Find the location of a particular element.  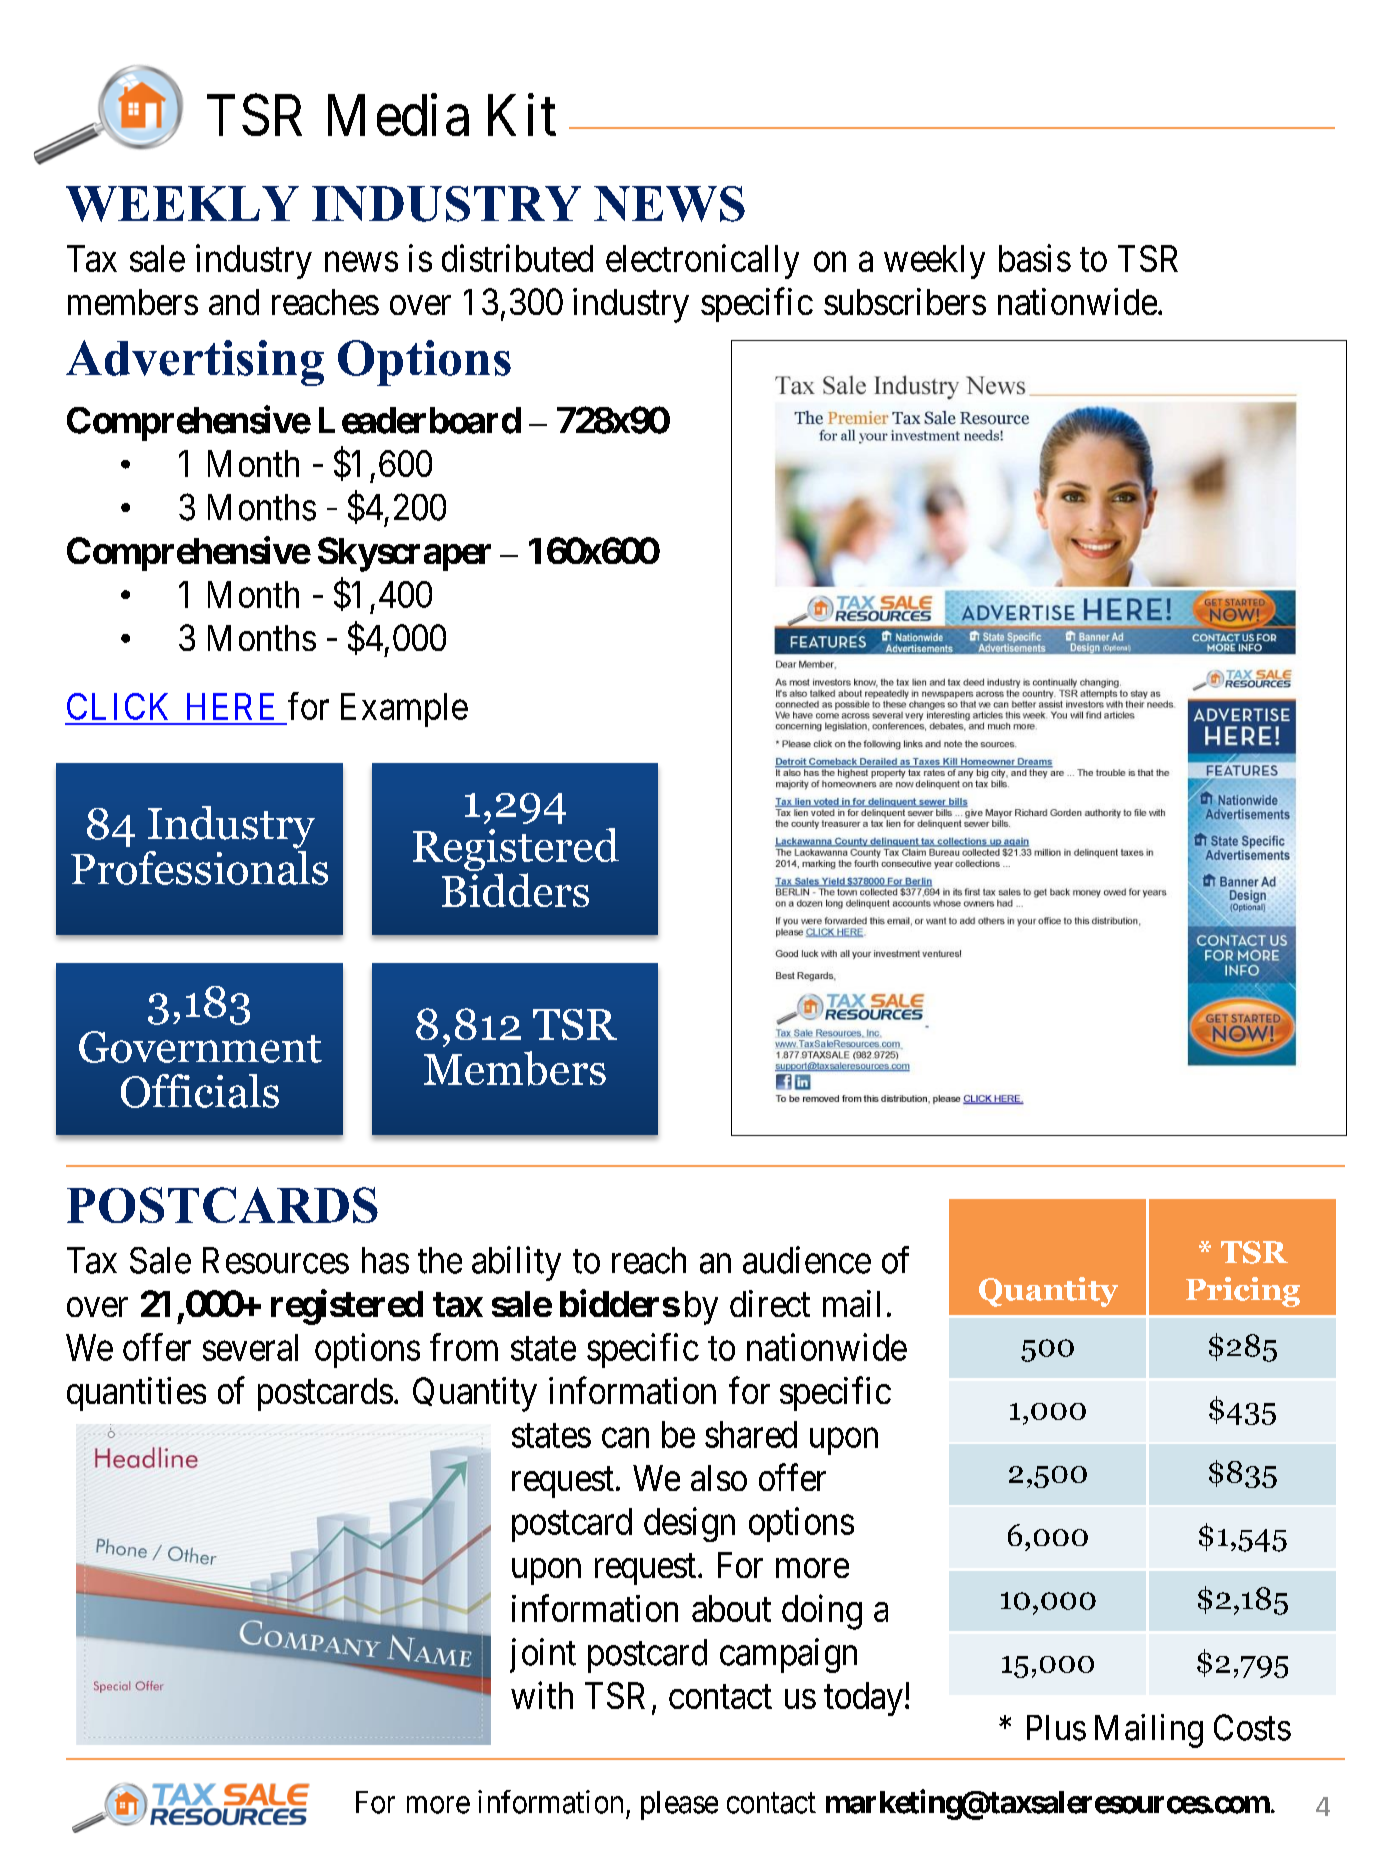

Media is located at coordinates (398, 115).
